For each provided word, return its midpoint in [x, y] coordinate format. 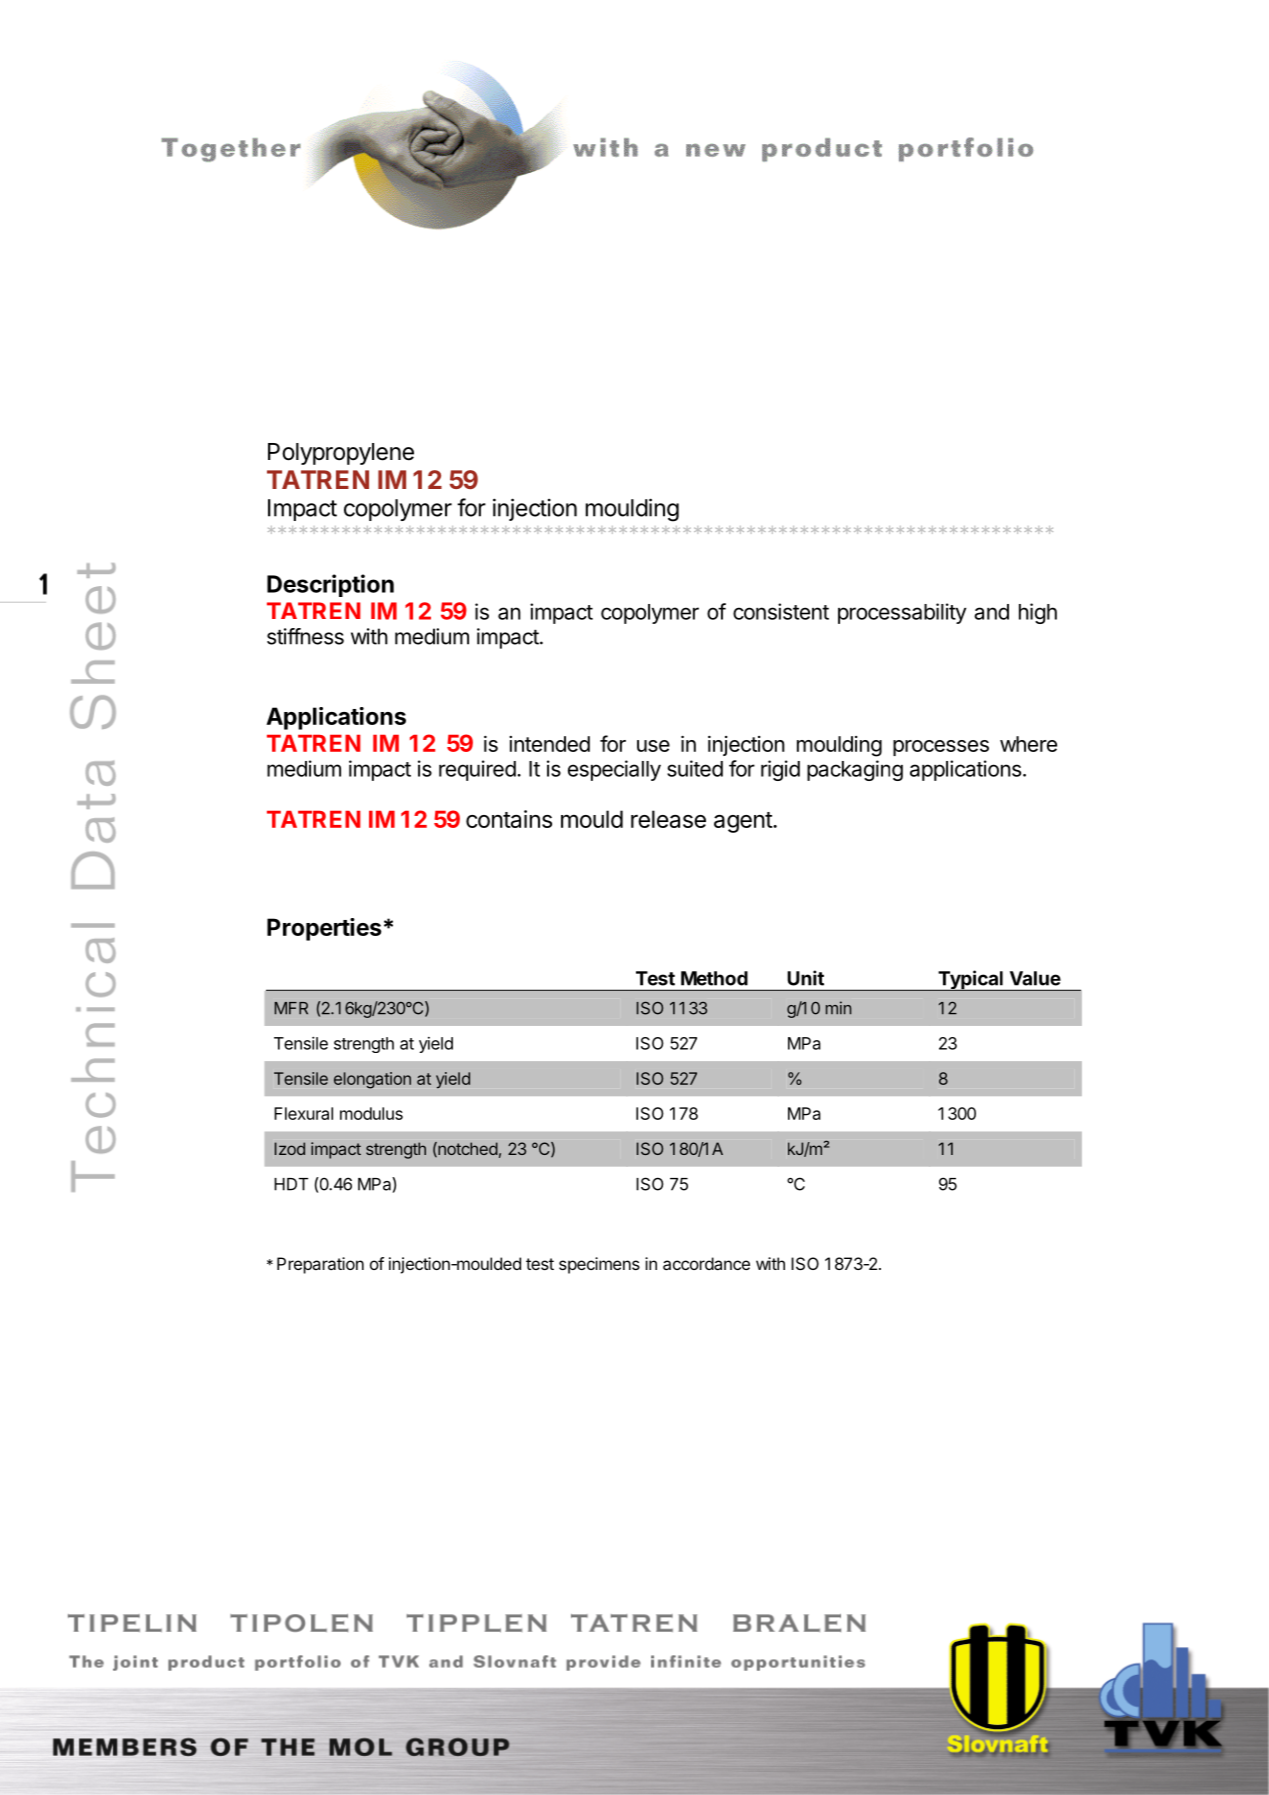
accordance [706, 1263]
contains [509, 819]
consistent [781, 611]
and [991, 612]
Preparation [320, 1265]
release [668, 819]
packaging [855, 770]
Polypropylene [341, 454]
